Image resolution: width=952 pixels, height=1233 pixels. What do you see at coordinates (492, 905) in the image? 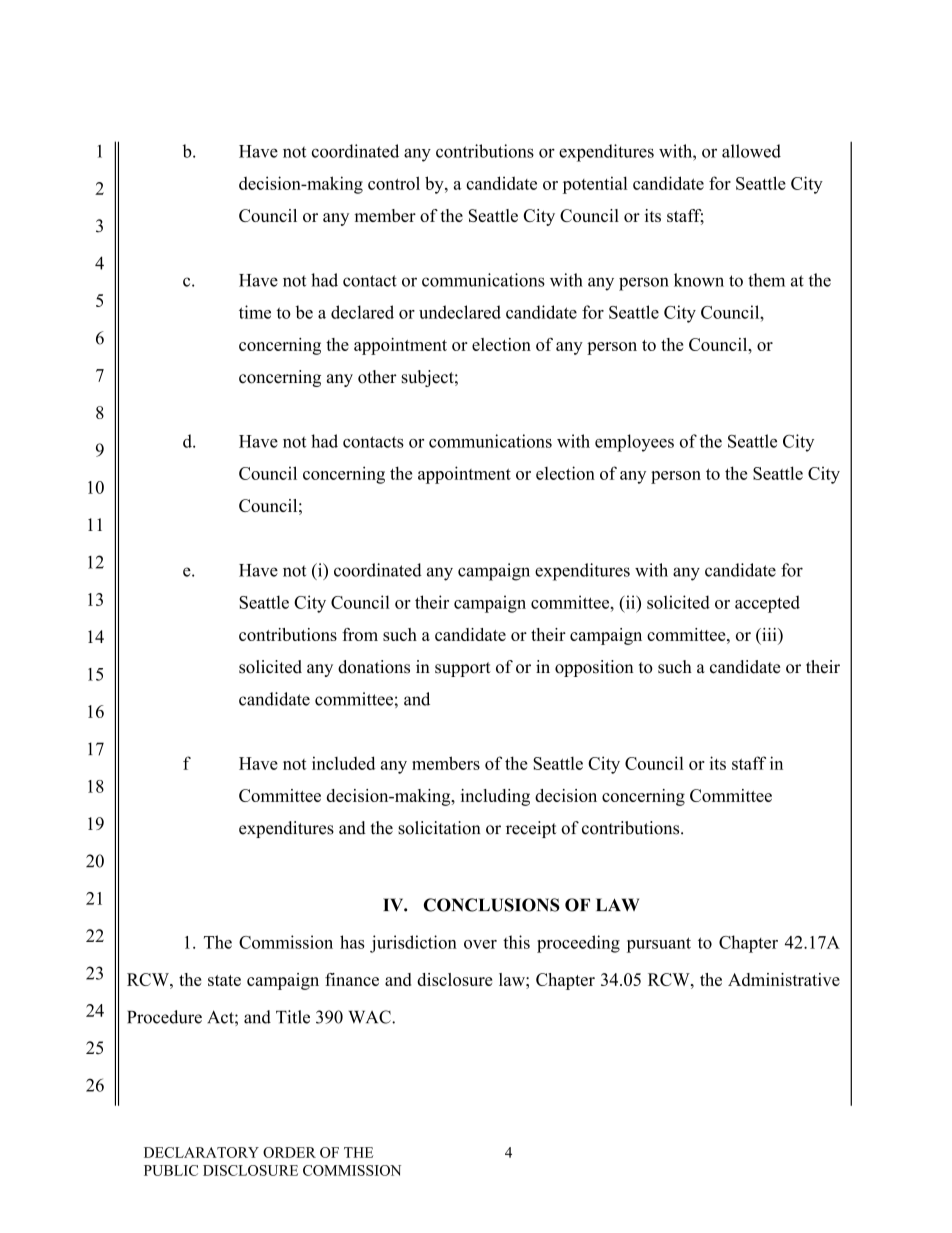
I see `CONCLUSIONS` at bounding box center [492, 905].
